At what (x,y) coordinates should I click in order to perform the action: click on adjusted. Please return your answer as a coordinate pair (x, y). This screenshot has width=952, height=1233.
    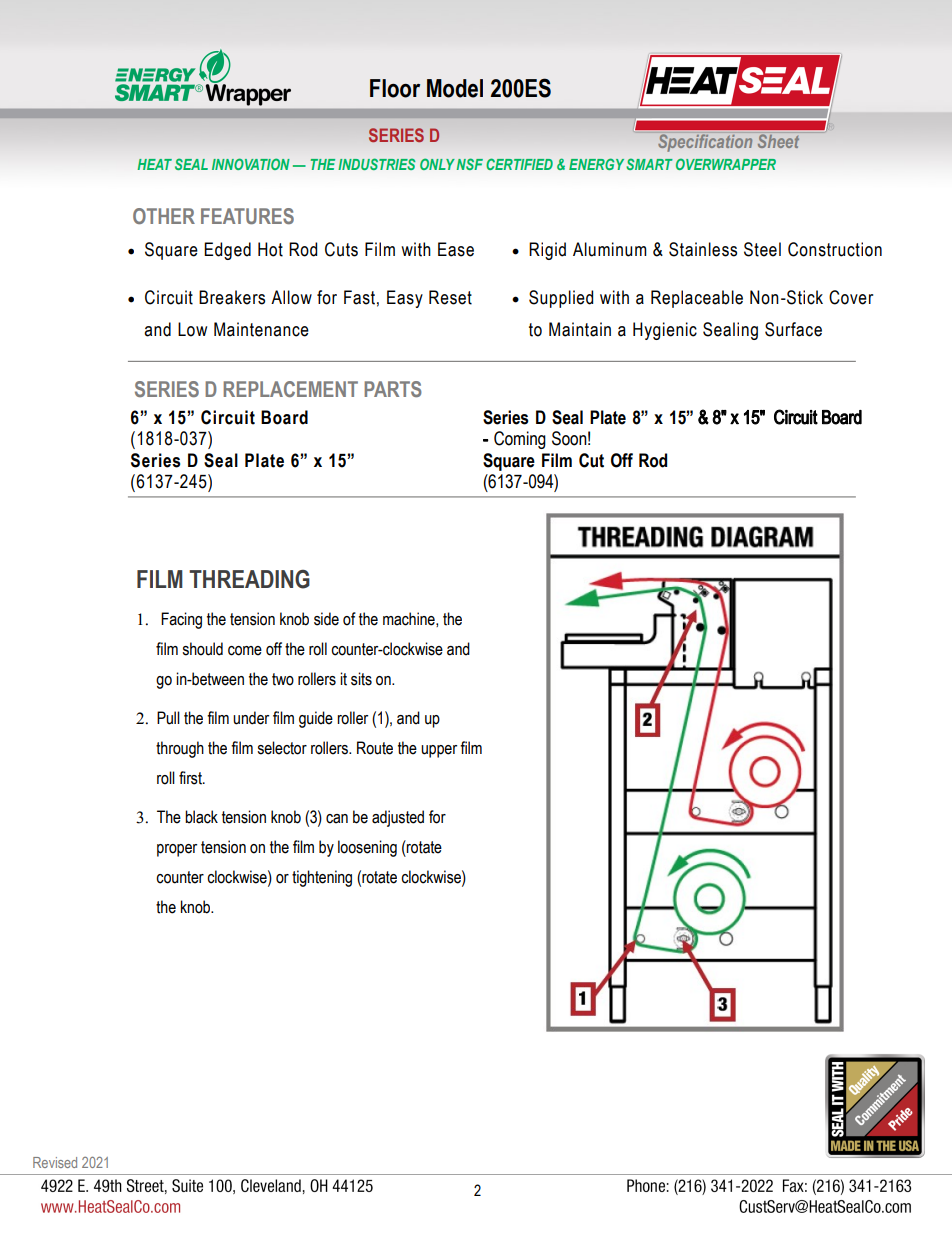
    Looking at the image, I should click on (398, 818).
